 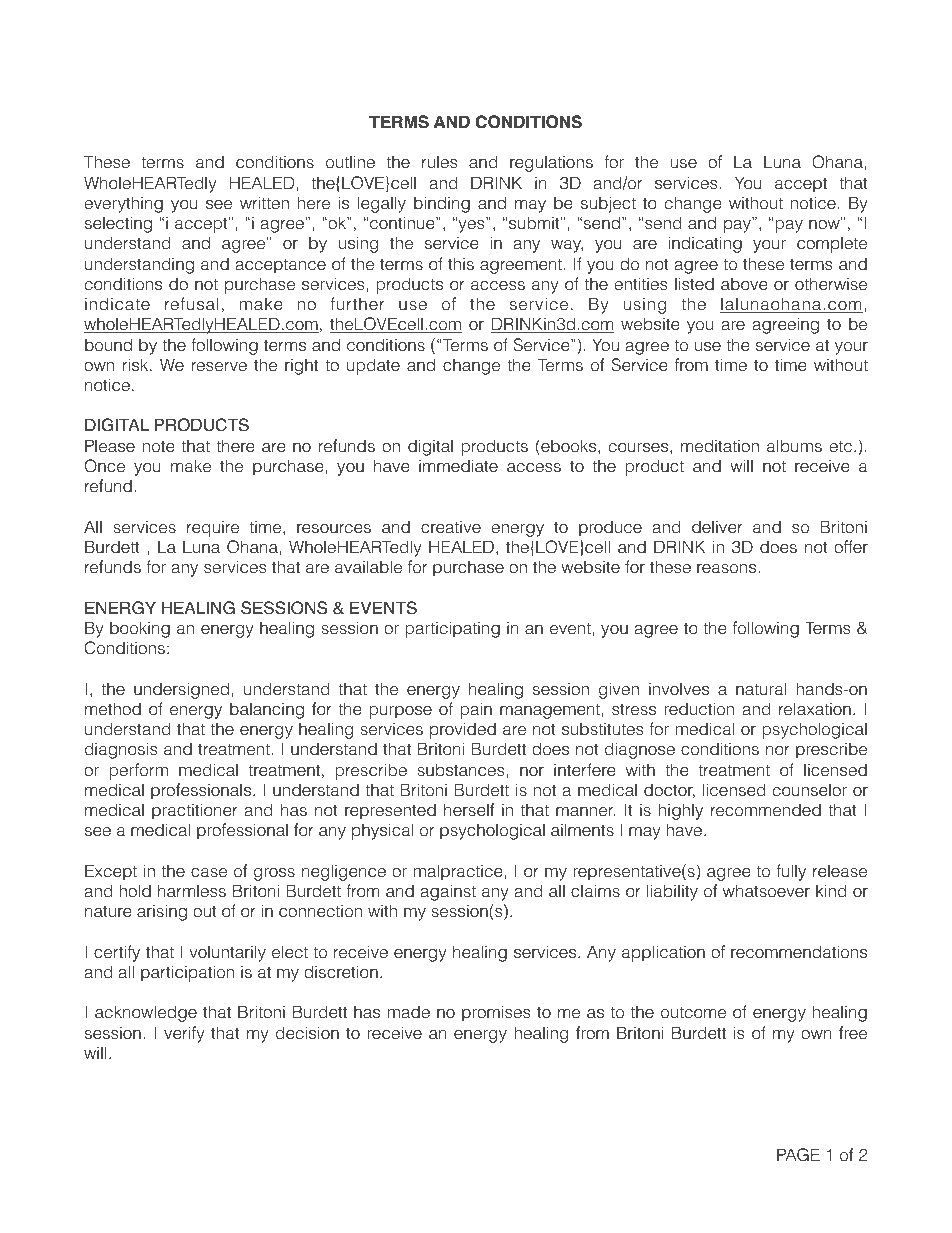 I want to click on promises, so click(x=496, y=1013).
